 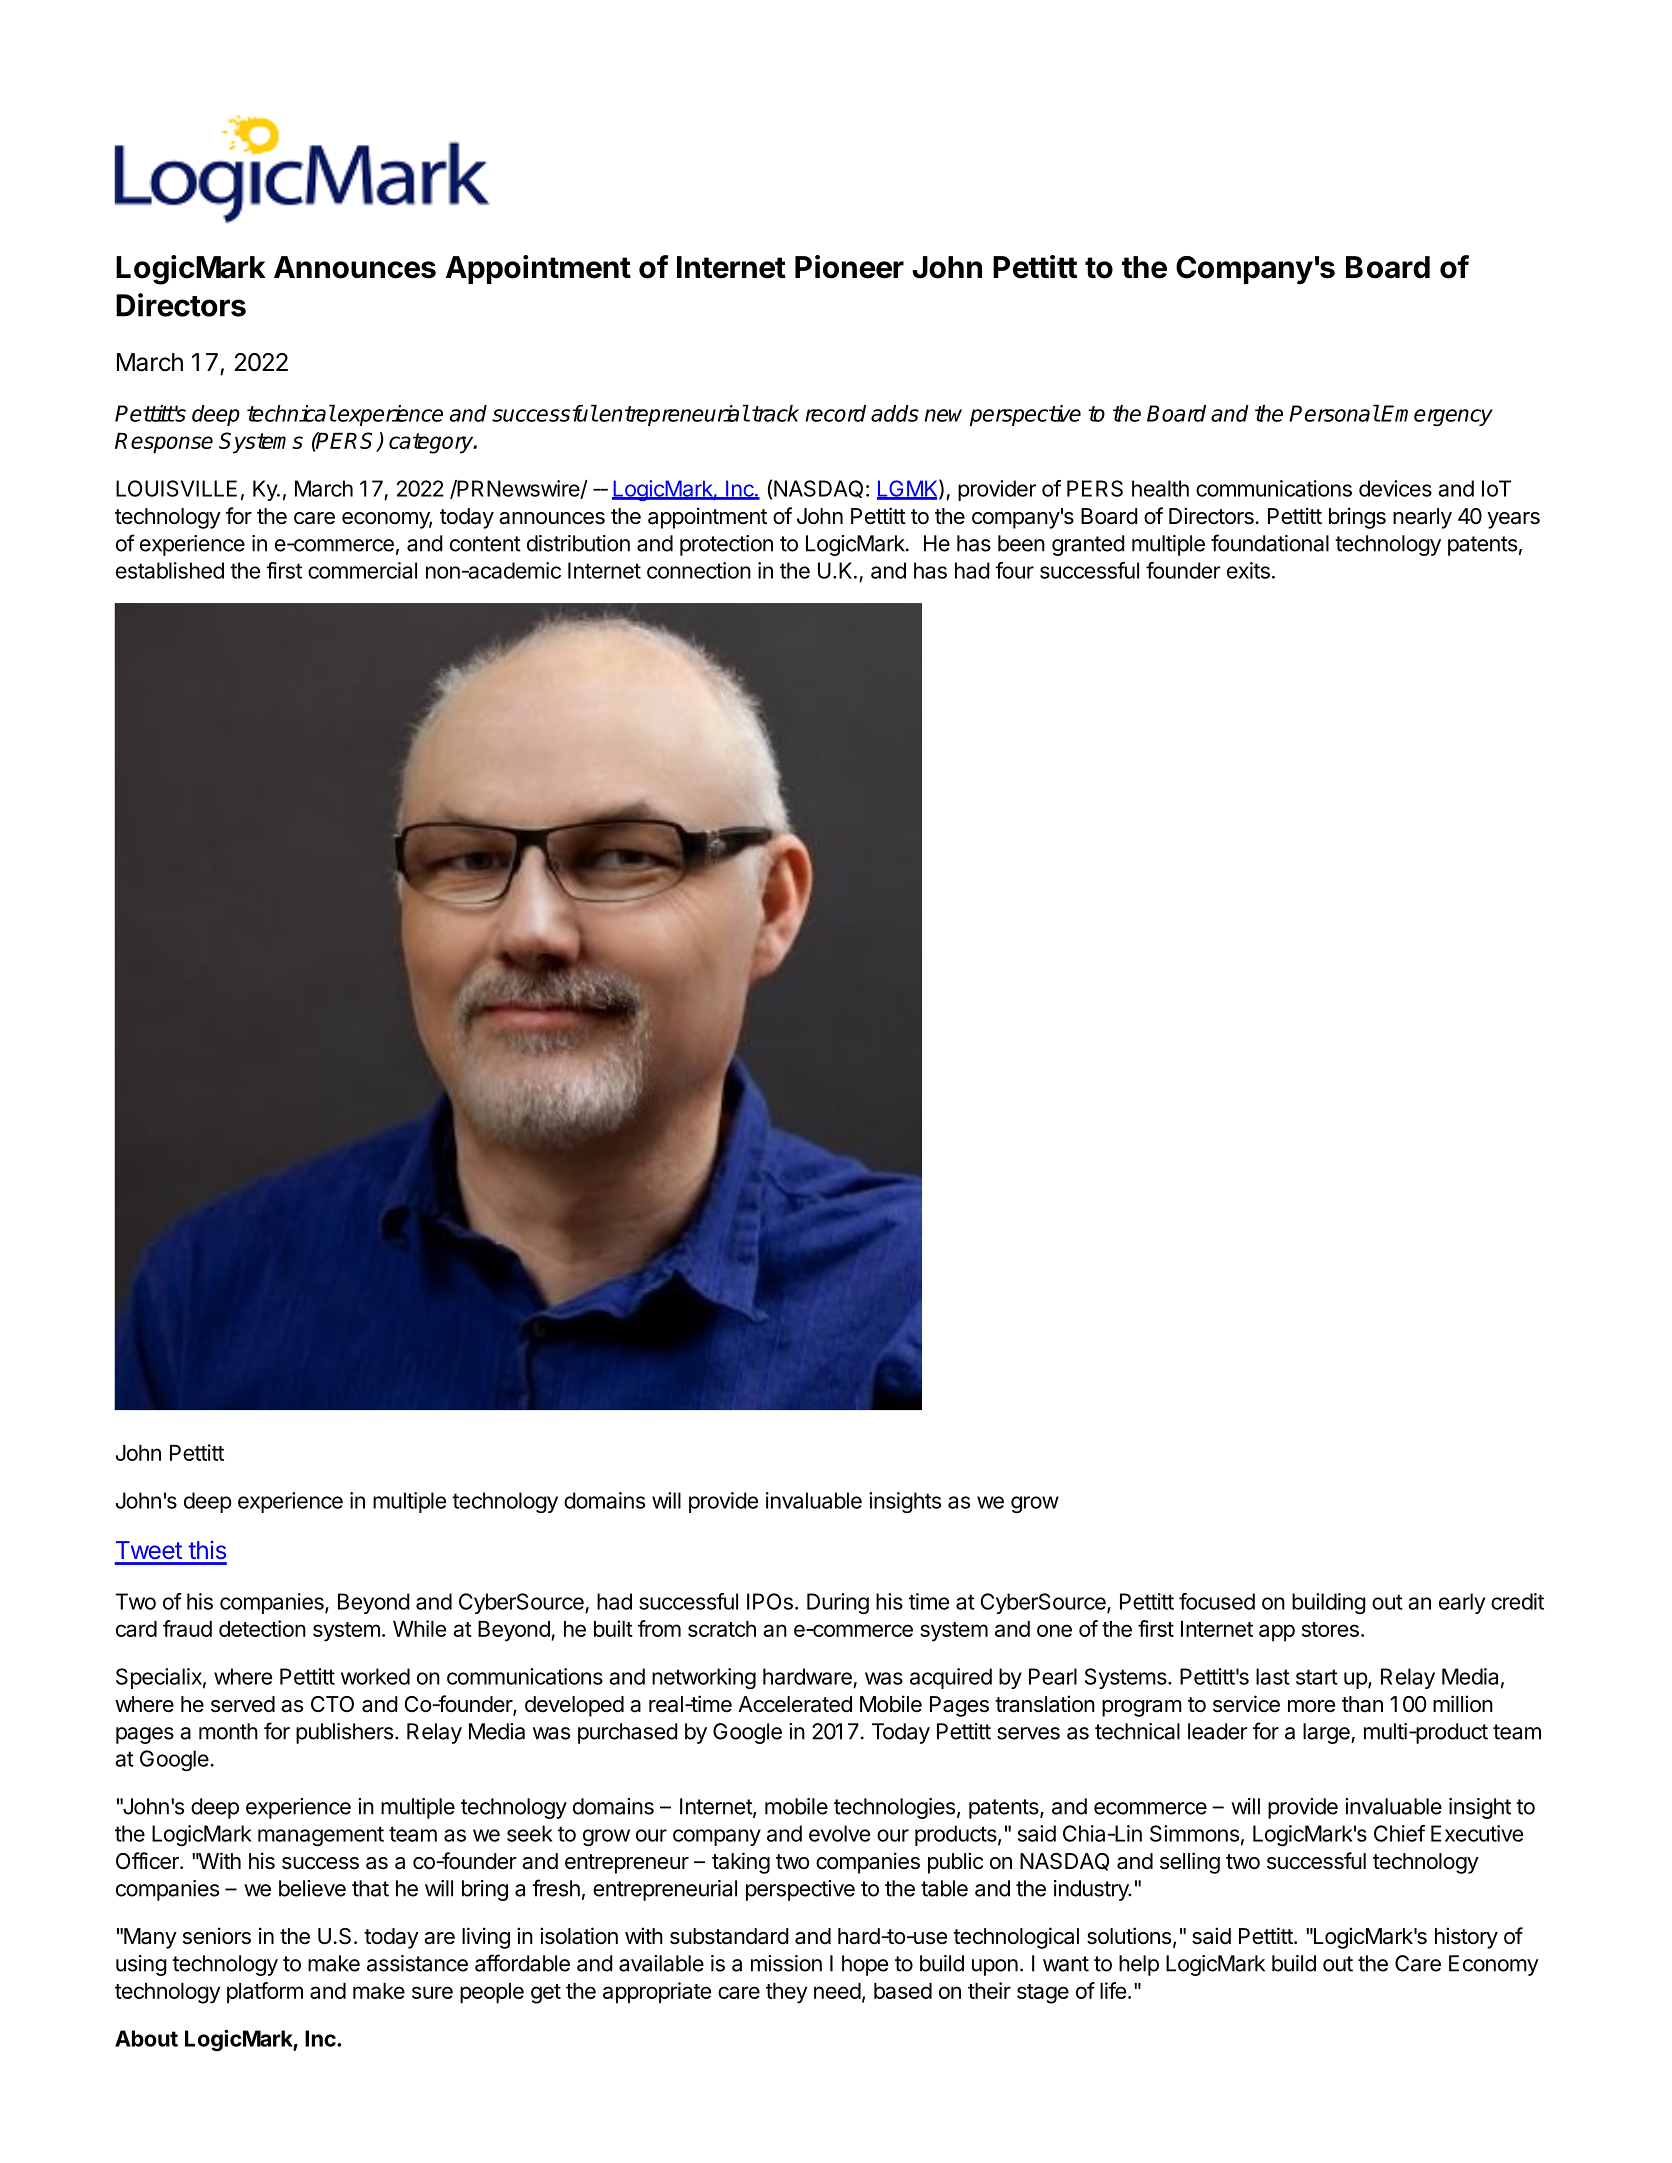 What do you see at coordinates (164, 443) in the image?
I see `Response` at bounding box center [164, 443].
